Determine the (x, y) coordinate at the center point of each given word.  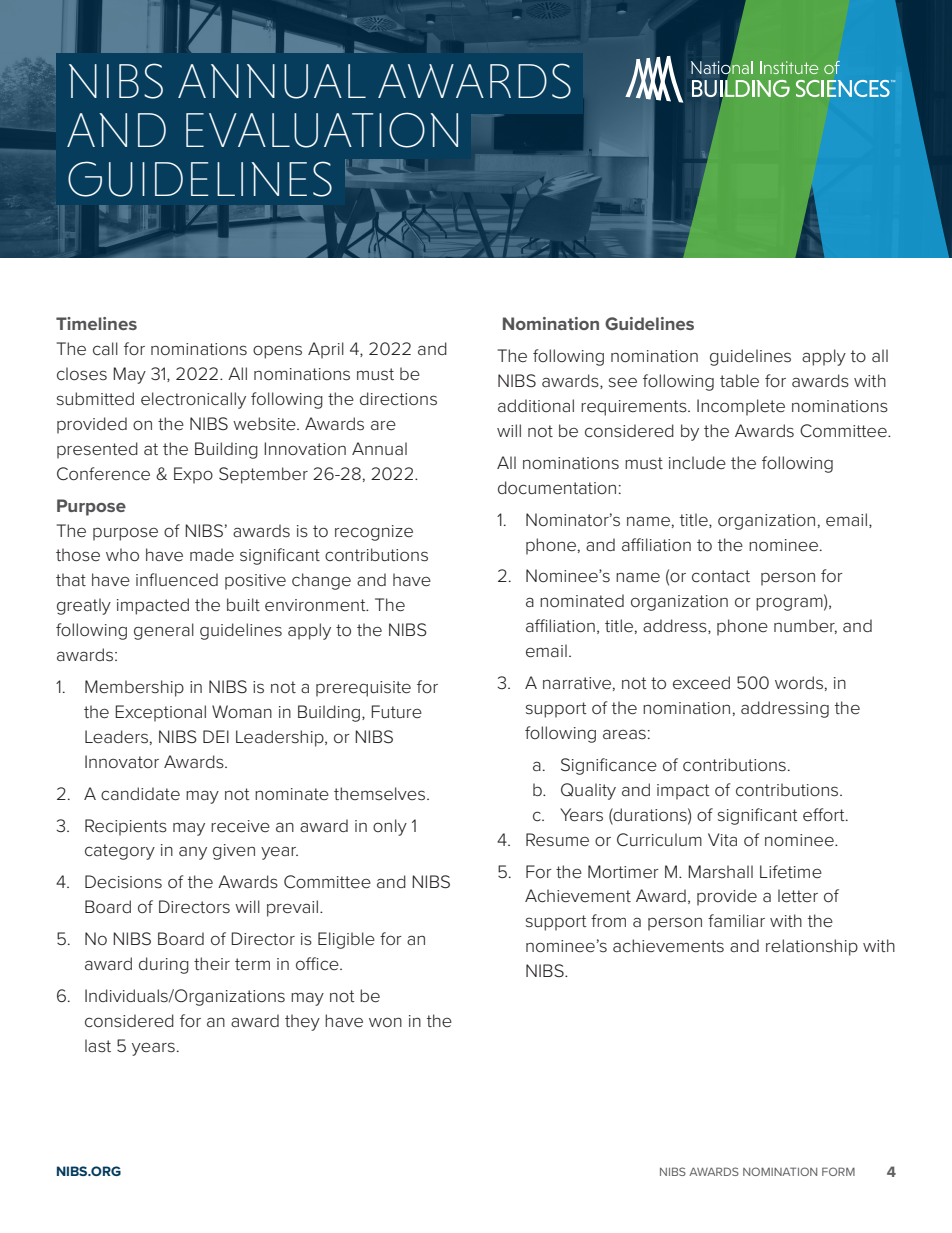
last (98, 1045)
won (385, 1022)
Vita (722, 839)
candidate (140, 794)
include (697, 462)
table (739, 380)
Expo (193, 475)
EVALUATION (322, 130)
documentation (557, 487)
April (326, 350)
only (390, 827)
